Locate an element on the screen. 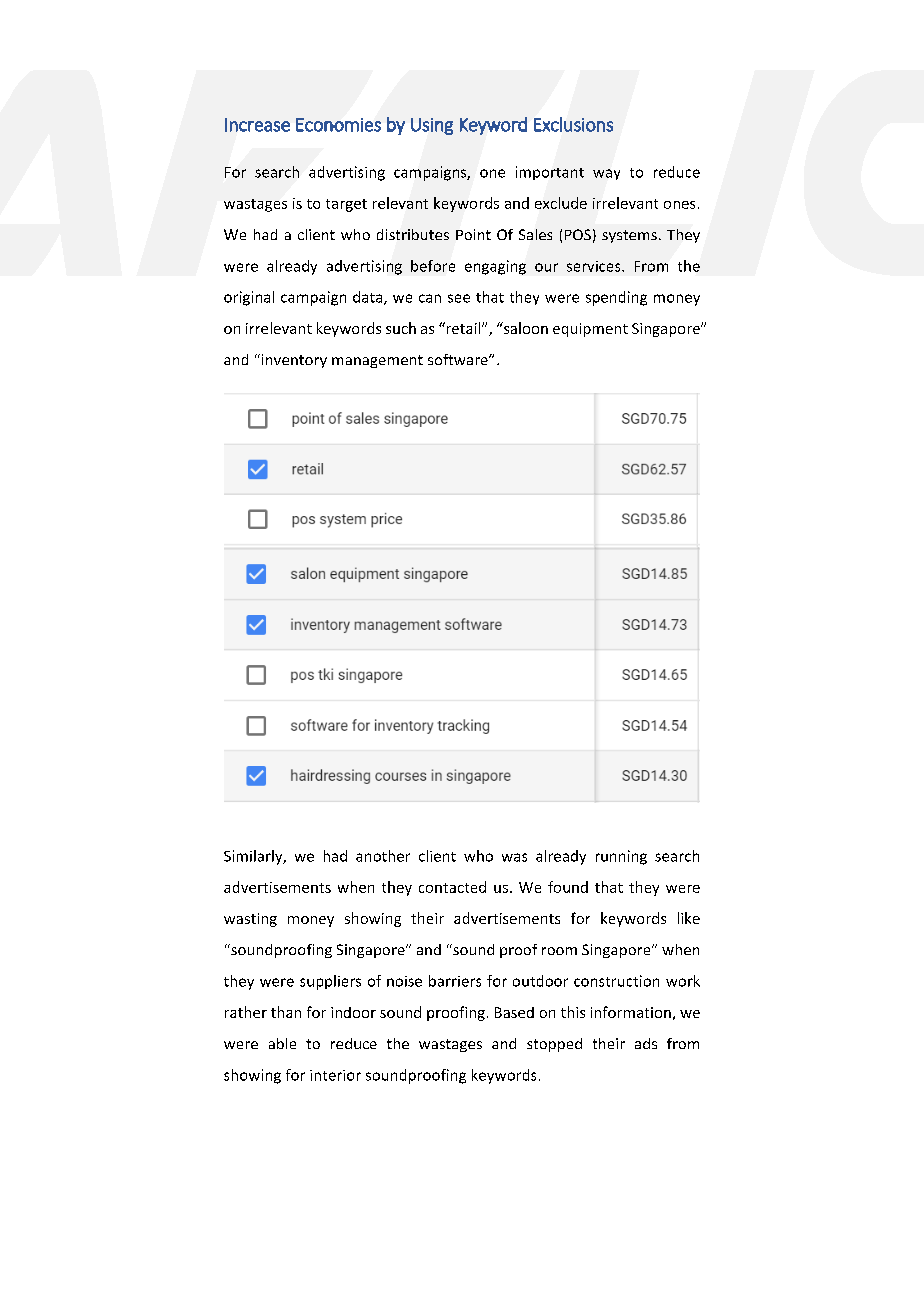 Image resolution: width=924 pixels, height=1308 pixels. Economies is located at coordinates (338, 125).
